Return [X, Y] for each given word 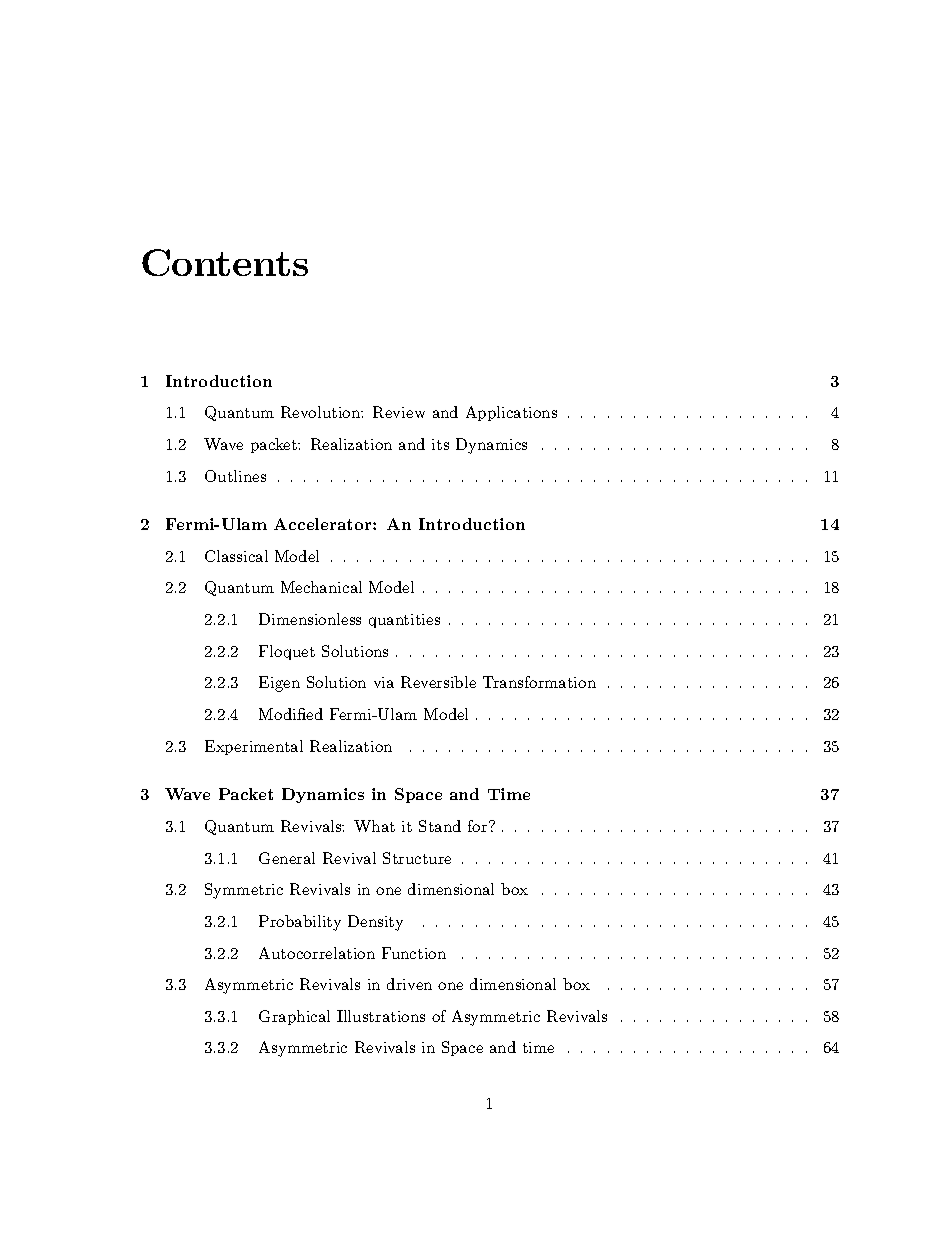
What [374, 826]
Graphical [294, 1017]
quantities [404, 621]
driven [409, 984]
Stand [440, 826]
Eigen [279, 684]
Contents [225, 262]
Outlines [235, 476]
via [384, 682]
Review [399, 412]
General [287, 858]
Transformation [539, 682]
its [440, 444]
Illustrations [381, 1016]
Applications [511, 413]
